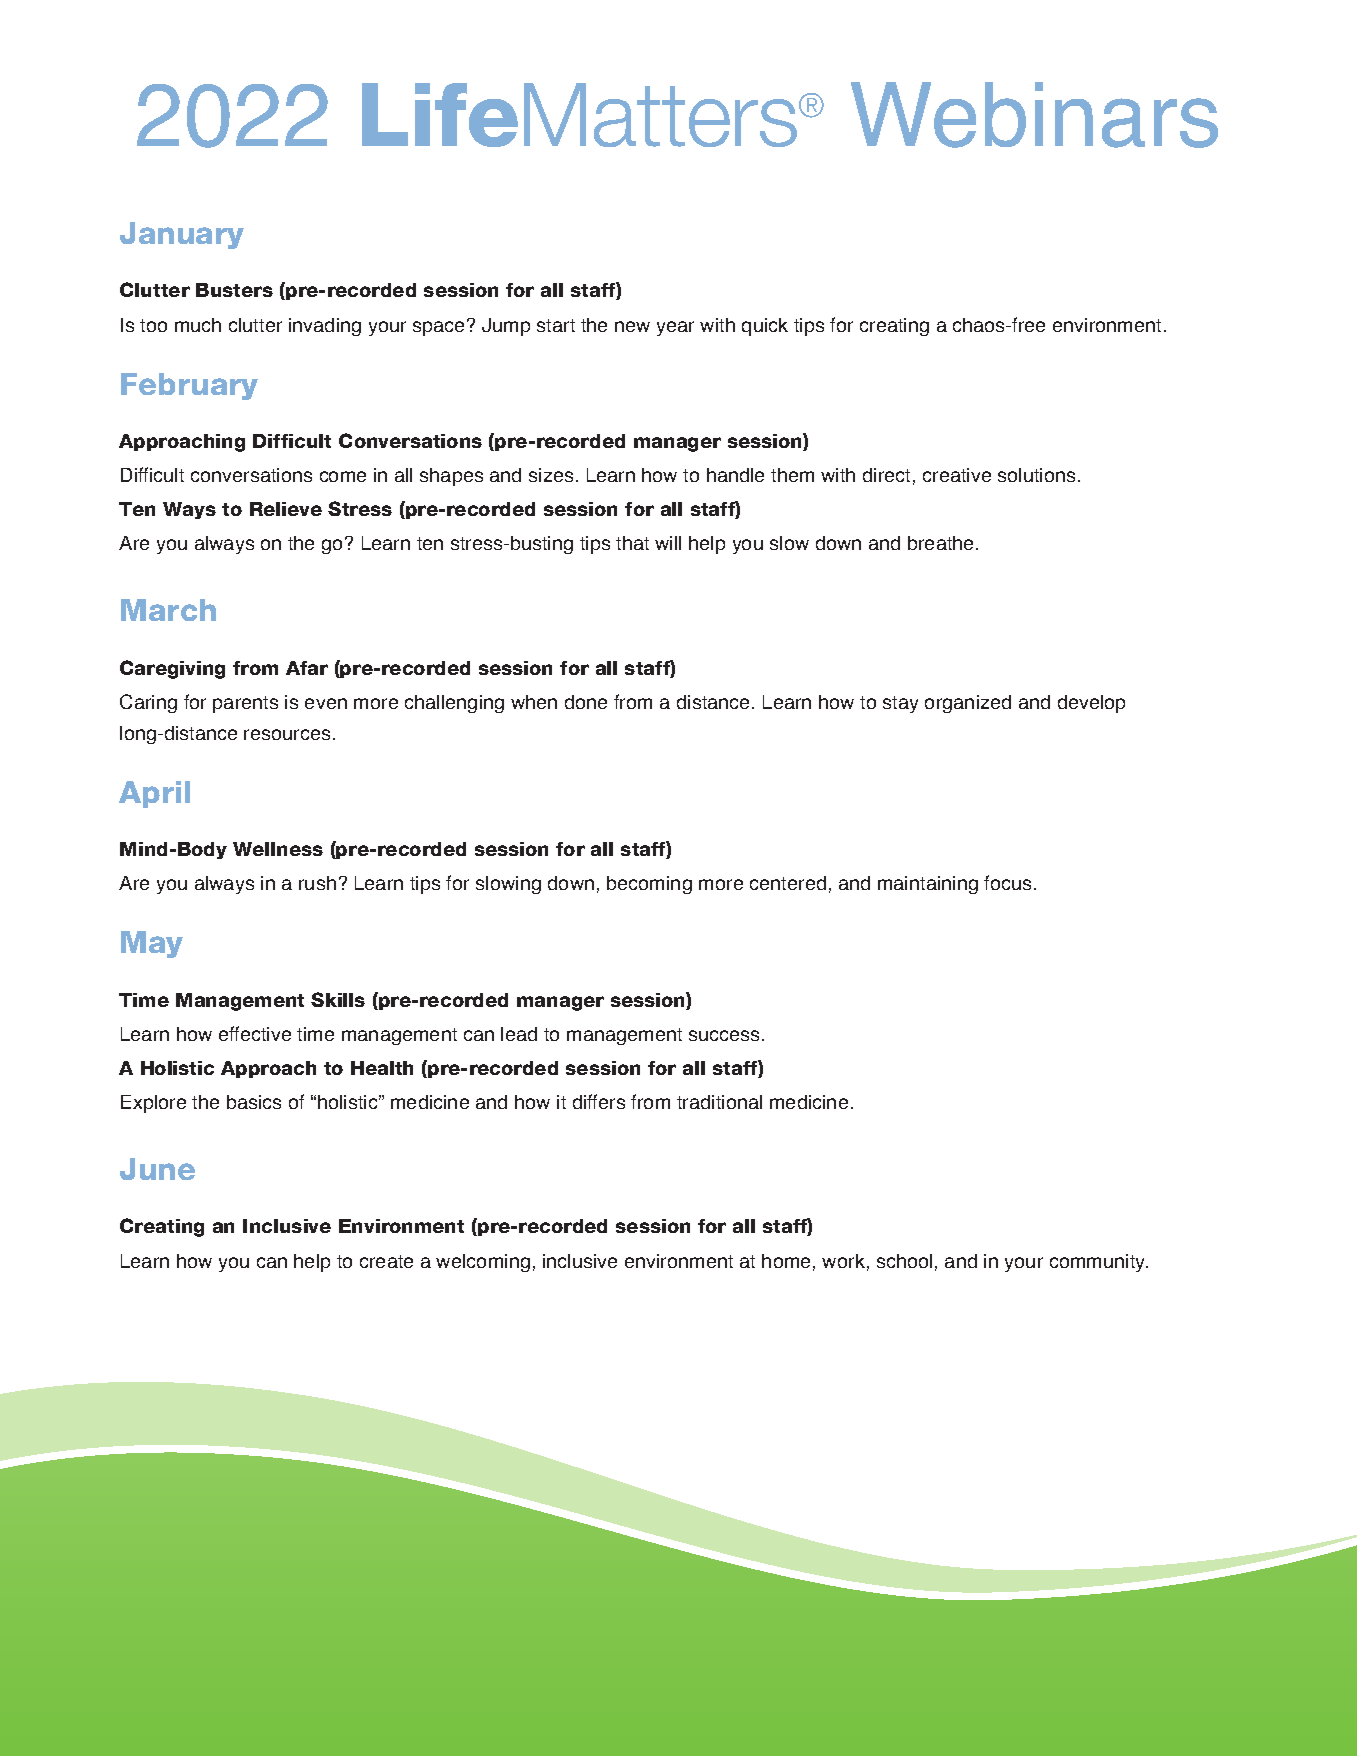 The height and width of the screenshot is (1756, 1357). What do you see at coordinates (586, 702) in the screenshot?
I see `done` at bounding box center [586, 702].
